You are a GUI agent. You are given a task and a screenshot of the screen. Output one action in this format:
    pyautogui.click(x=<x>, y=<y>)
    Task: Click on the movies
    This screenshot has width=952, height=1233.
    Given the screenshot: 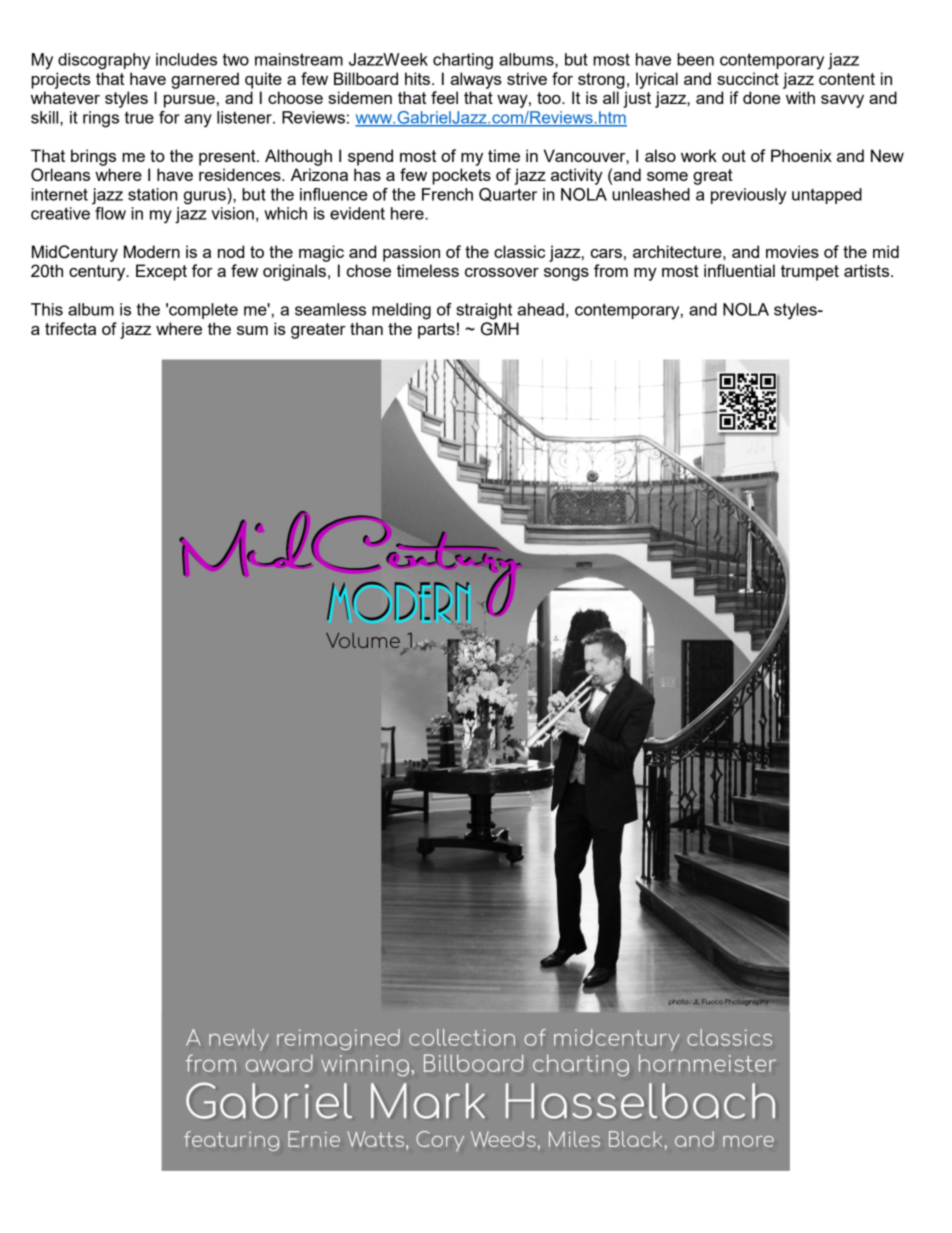 What is the action you would take?
    pyautogui.click(x=792, y=251)
